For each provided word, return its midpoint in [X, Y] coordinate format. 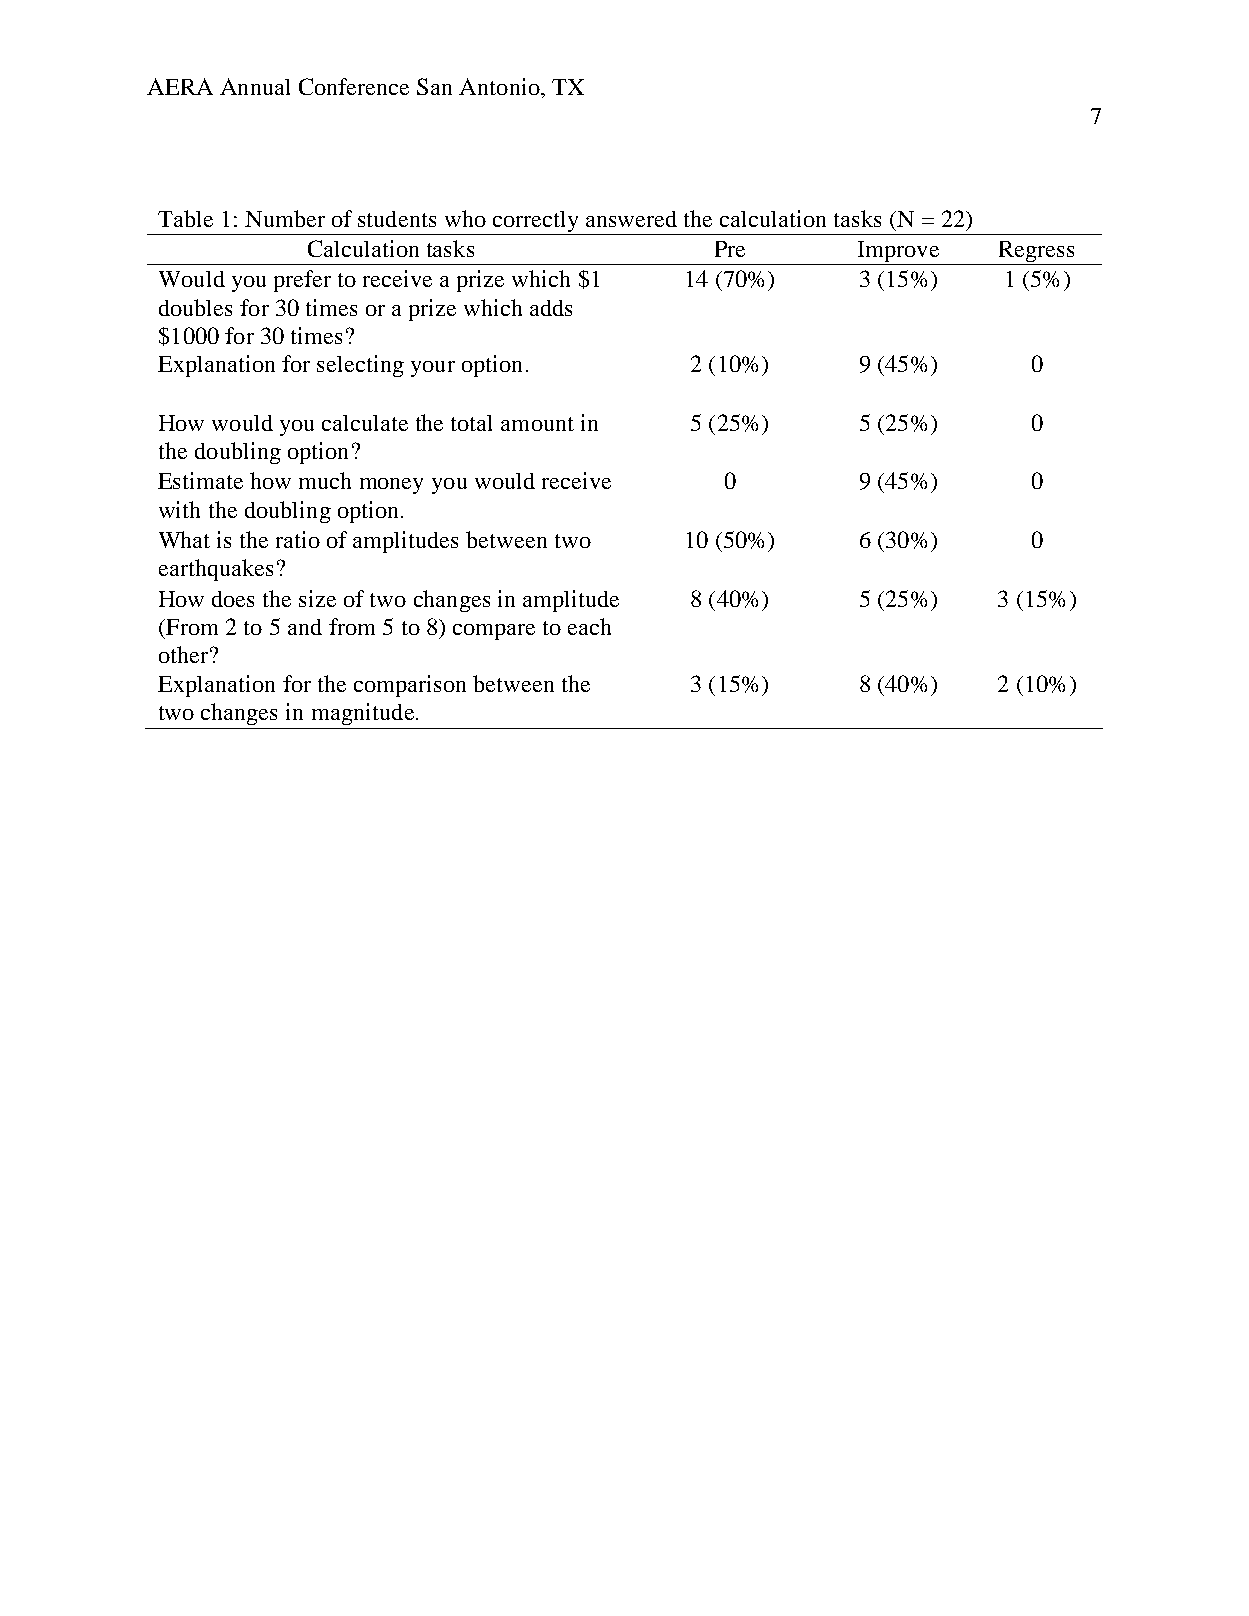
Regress [1036, 253]
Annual [255, 86]
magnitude [363, 714]
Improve [898, 253]
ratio [298, 539]
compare [494, 632]
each [589, 626]
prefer [302, 281]
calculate [365, 423]
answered [631, 219]
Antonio [500, 86]
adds [551, 308]
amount [537, 424]
